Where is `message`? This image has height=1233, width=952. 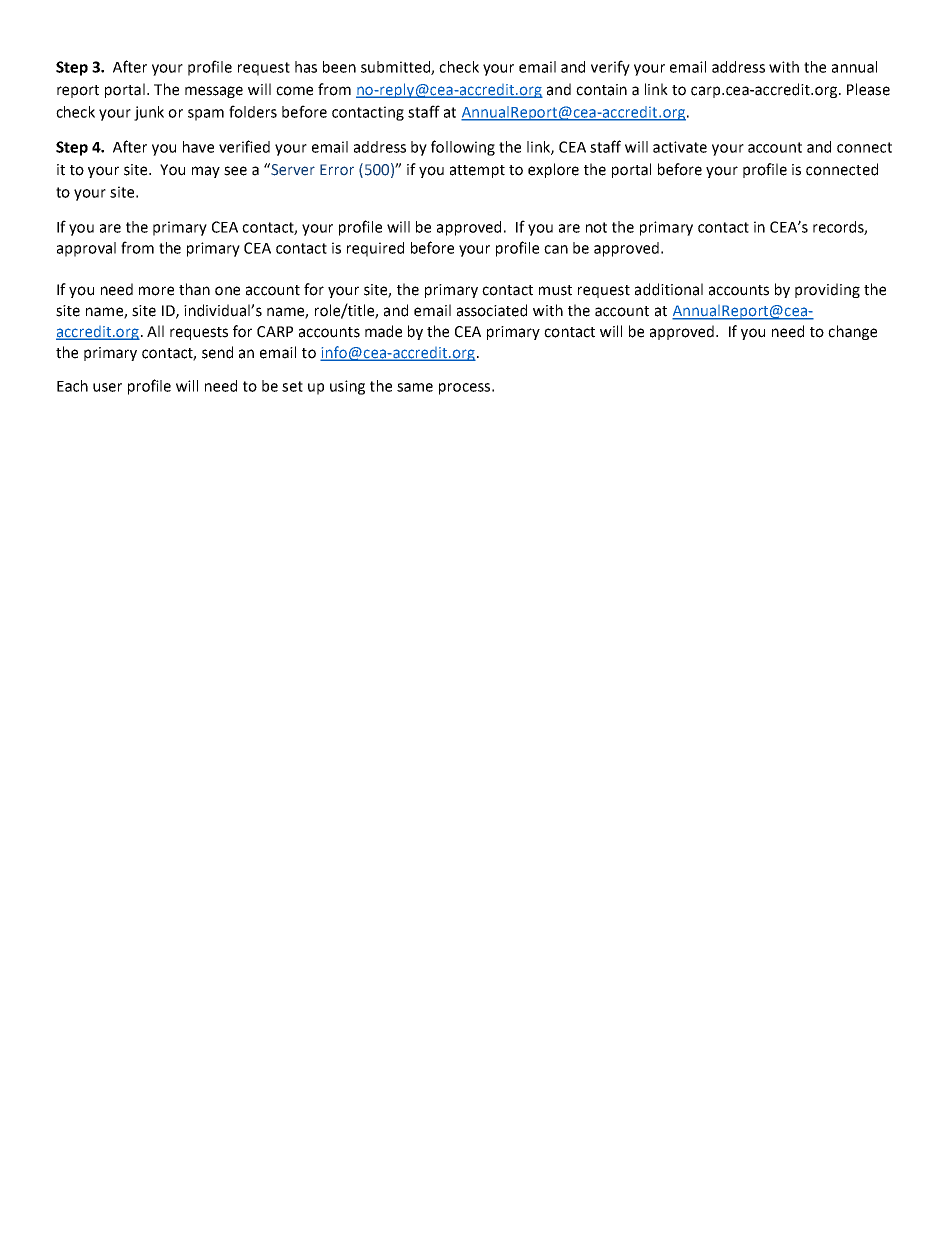 message is located at coordinates (214, 92).
